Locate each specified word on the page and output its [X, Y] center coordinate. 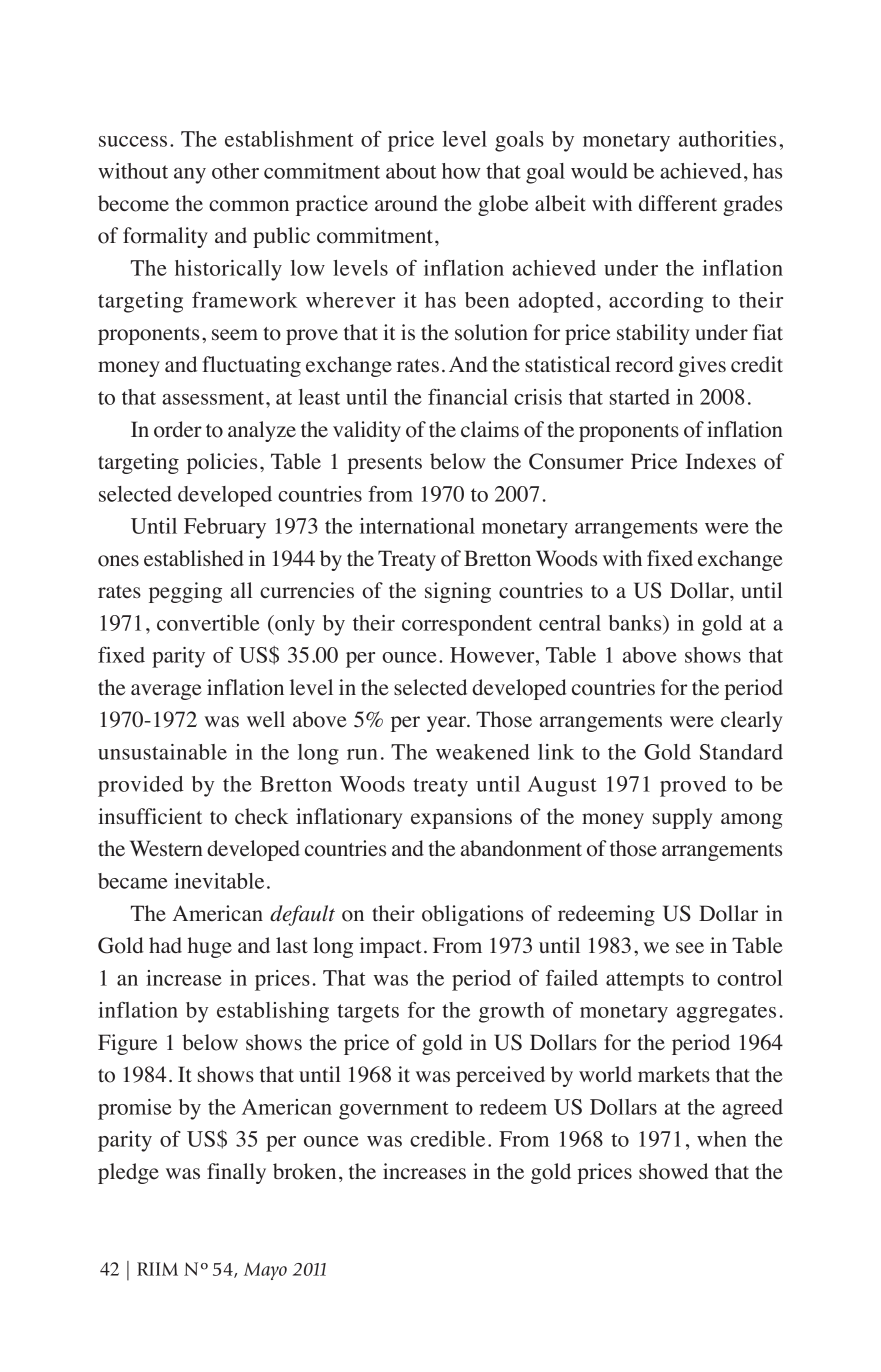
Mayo [265, 1271]
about [411, 171]
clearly [751, 721]
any [190, 176]
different [678, 203]
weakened [483, 752]
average [166, 692]
